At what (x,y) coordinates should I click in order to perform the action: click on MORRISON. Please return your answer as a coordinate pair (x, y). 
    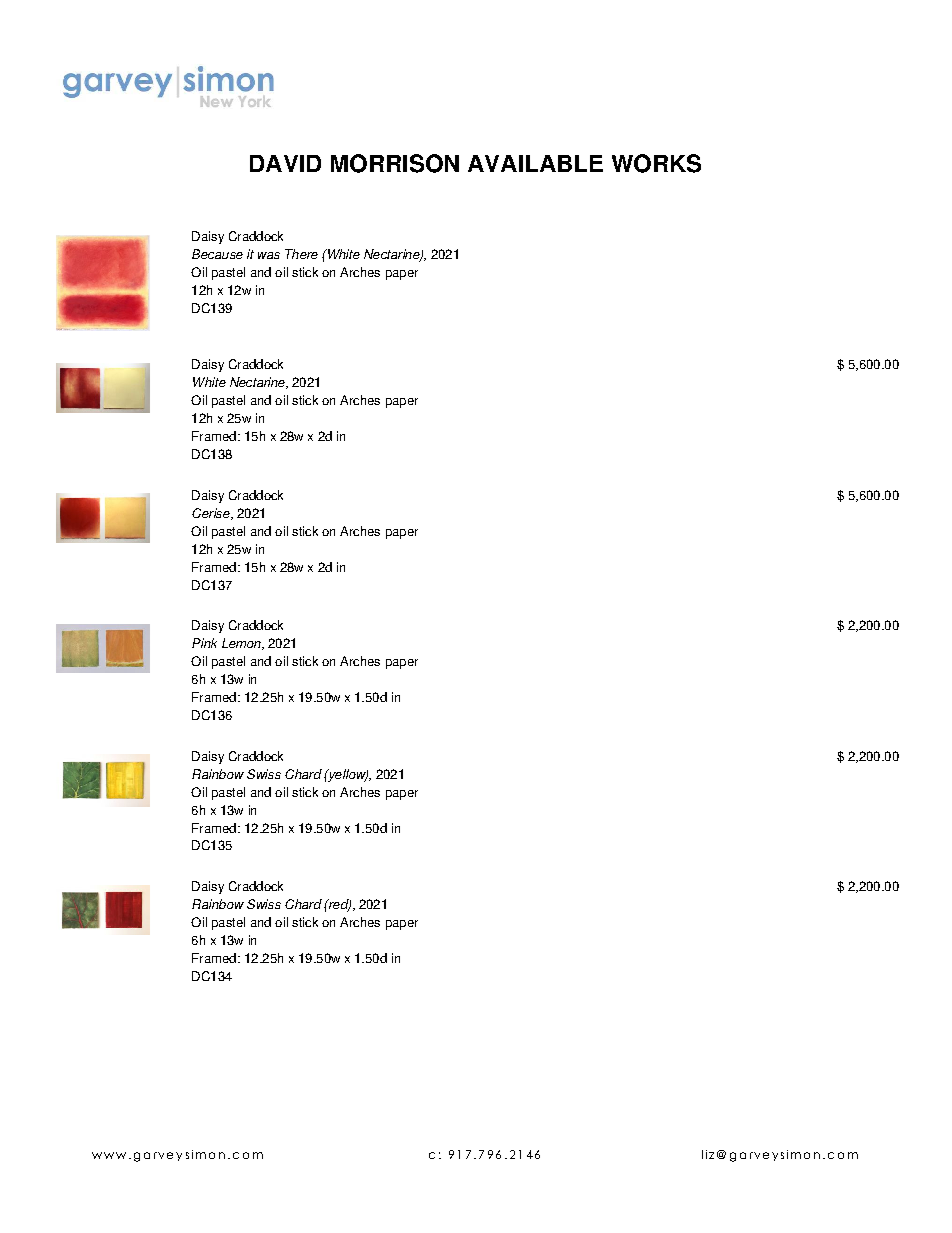
    Looking at the image, I should click on (395, 163).
